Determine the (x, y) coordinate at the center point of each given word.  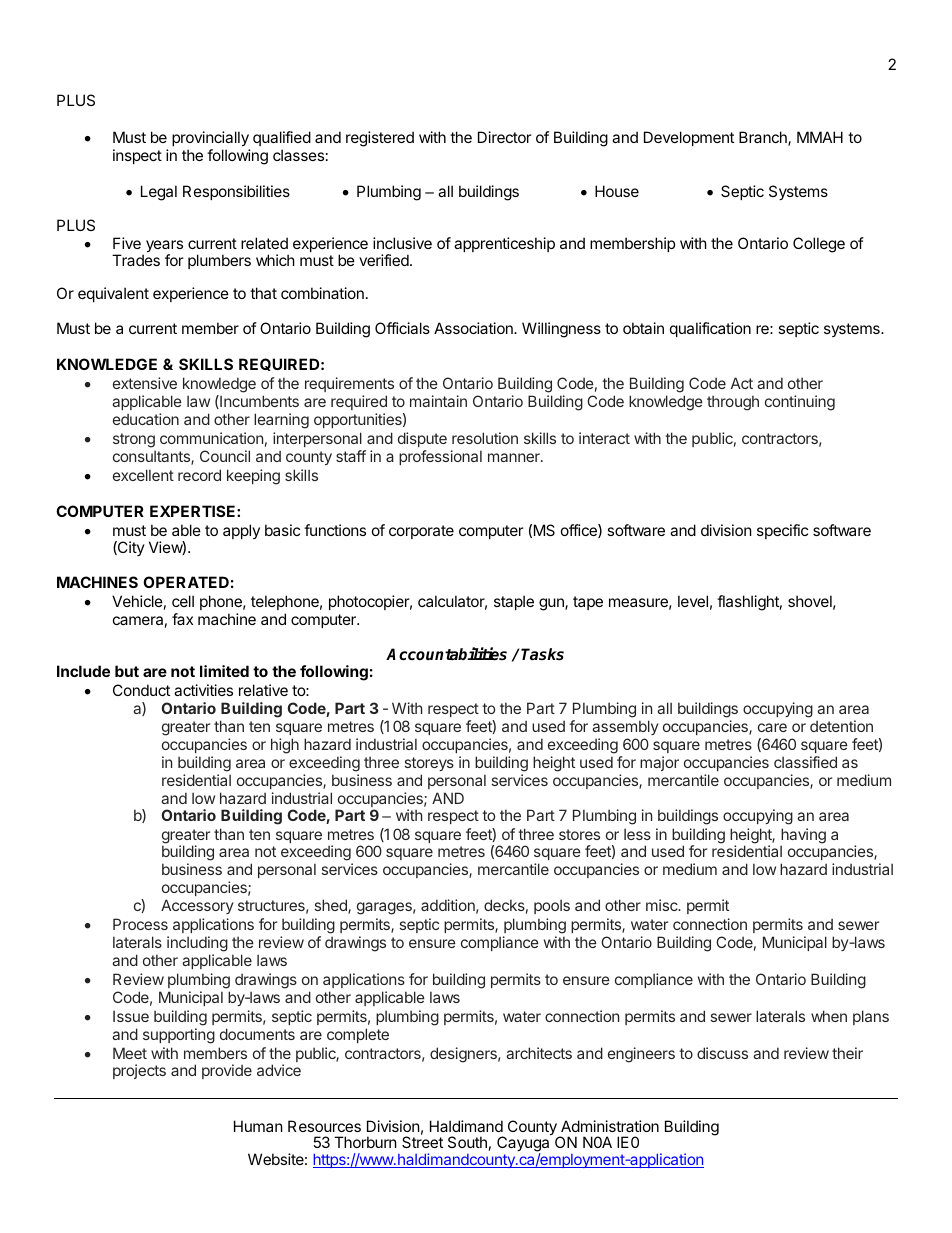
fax (182, 619)
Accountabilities (446, 654)
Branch (764, 138)
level (693, 601)
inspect (137, 156)
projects (139, 1071)
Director (505, 137)
